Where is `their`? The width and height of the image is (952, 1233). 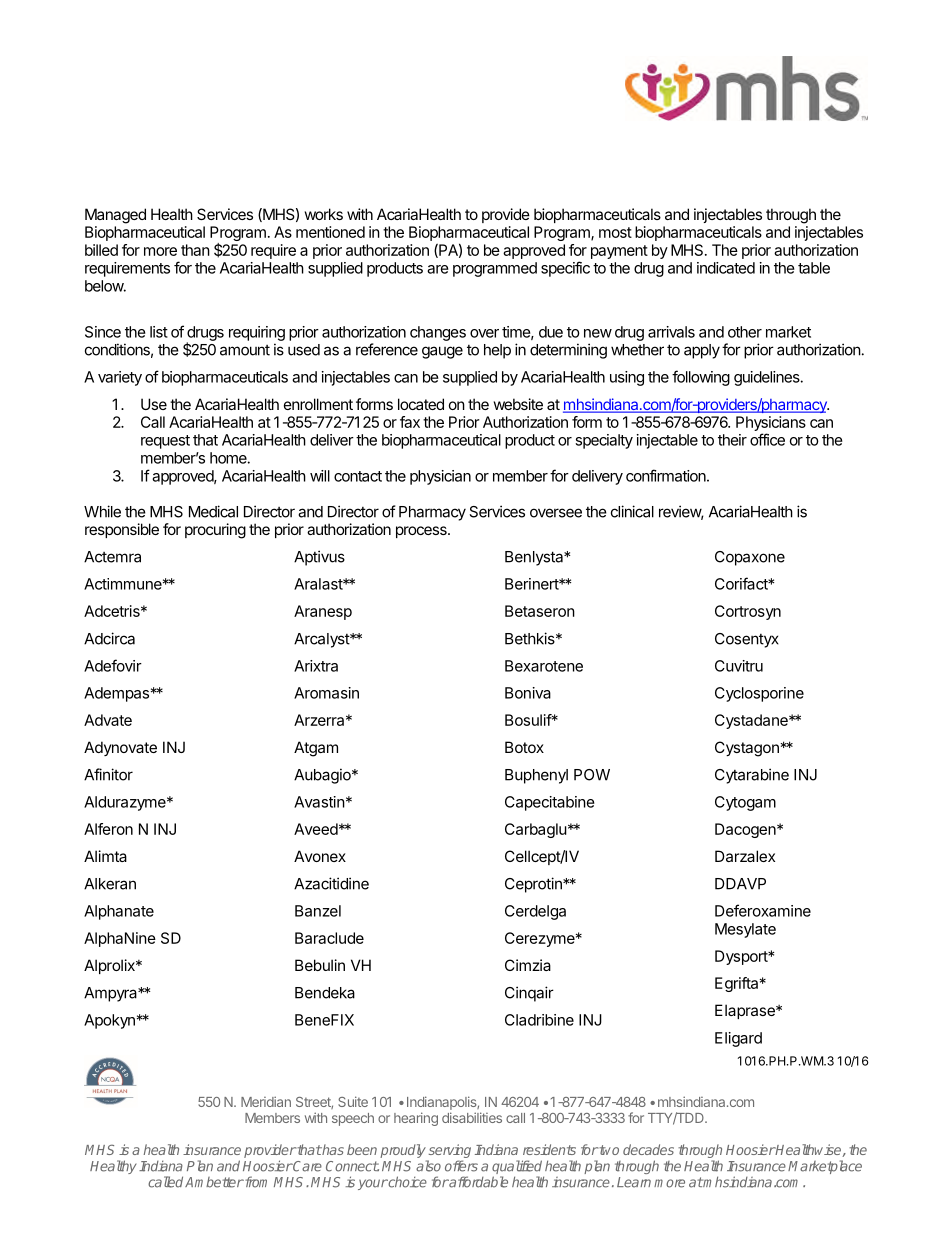
their is located at coordinates (732, 440).
